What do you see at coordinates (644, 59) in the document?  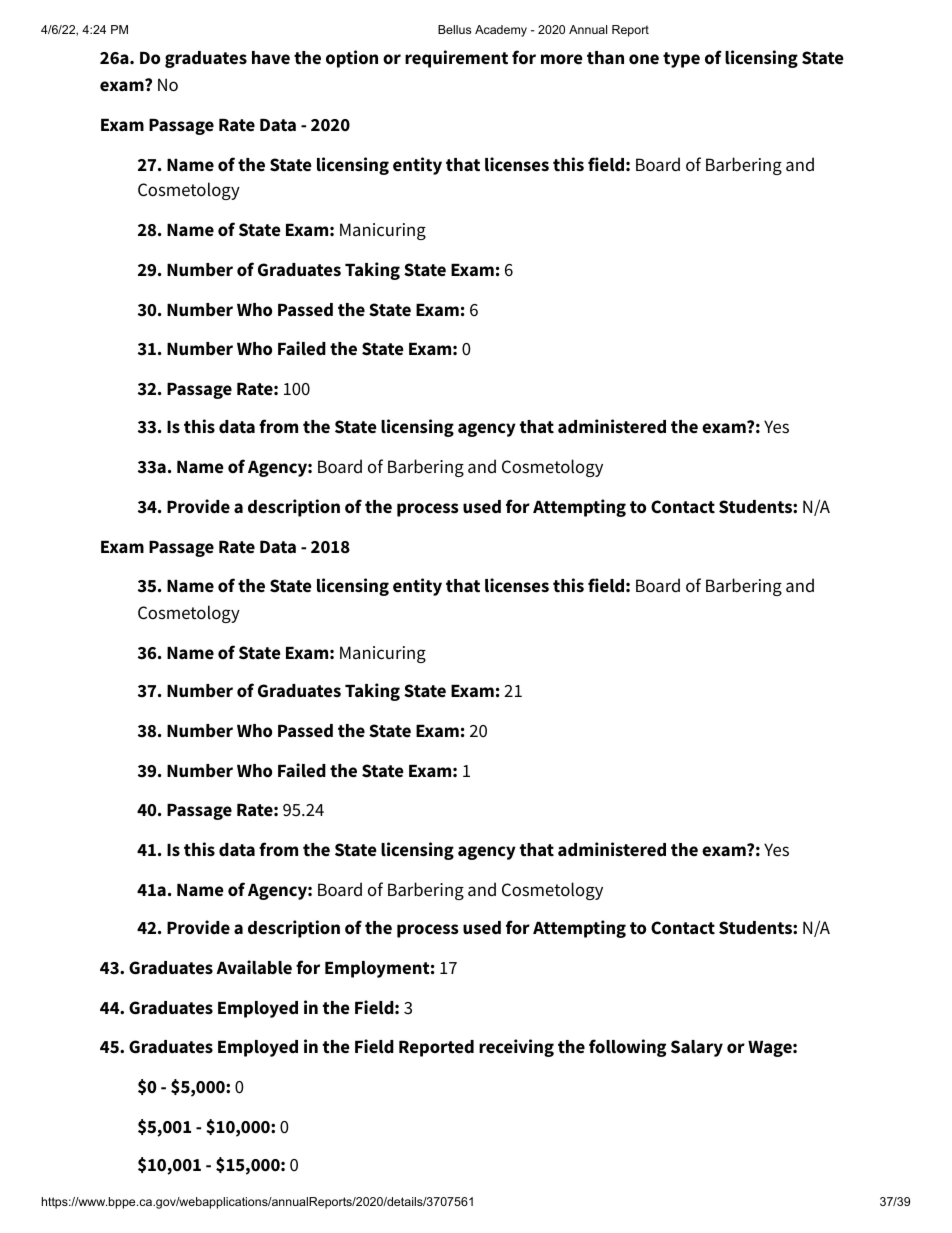 I see `one` at bounding box center [644, 59].
